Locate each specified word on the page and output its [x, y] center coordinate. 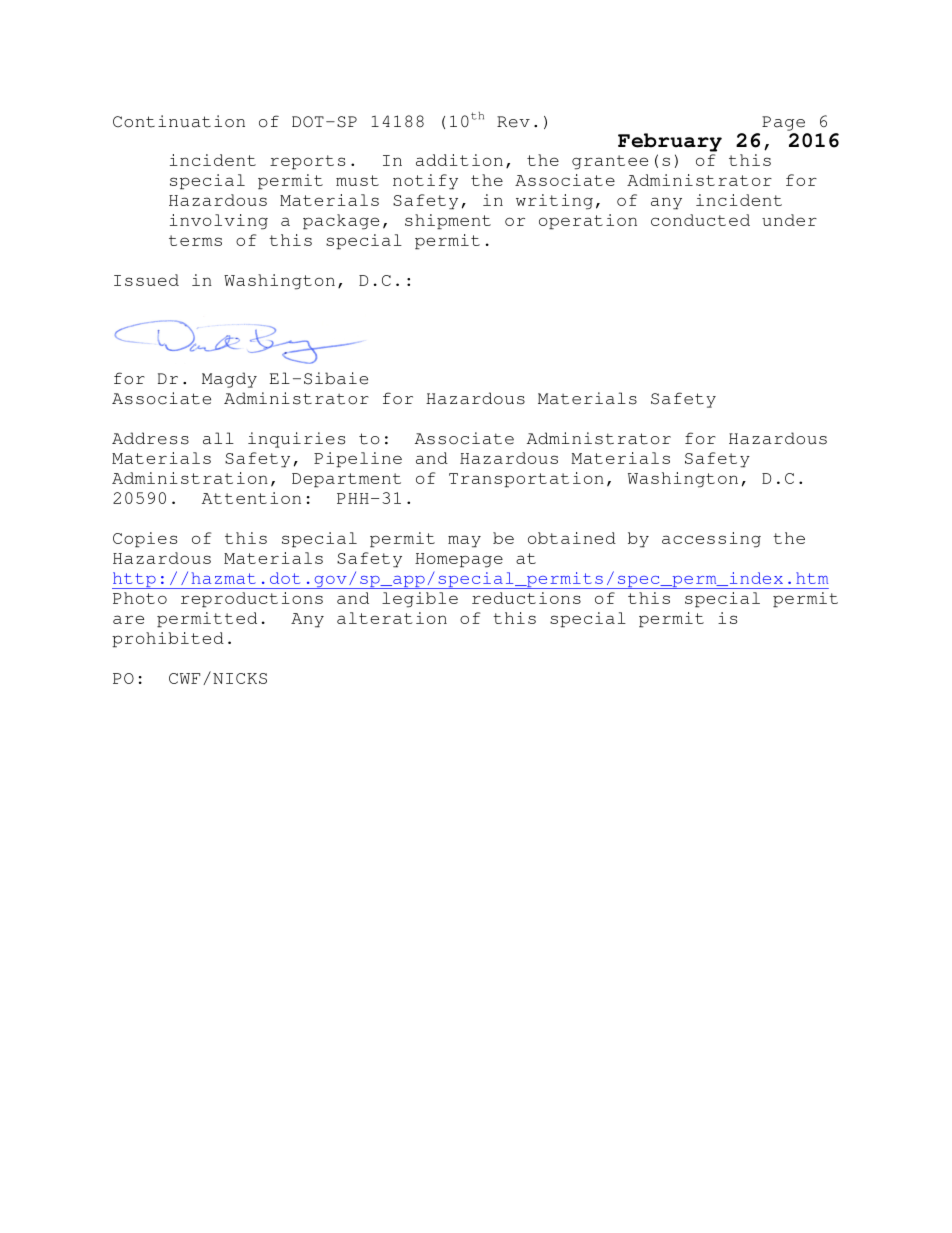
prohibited [168, 640]
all [218, 438]
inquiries [296, 440]
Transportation [526, 480]
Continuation [179, 121]
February [670, 142]
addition [459, 160]
